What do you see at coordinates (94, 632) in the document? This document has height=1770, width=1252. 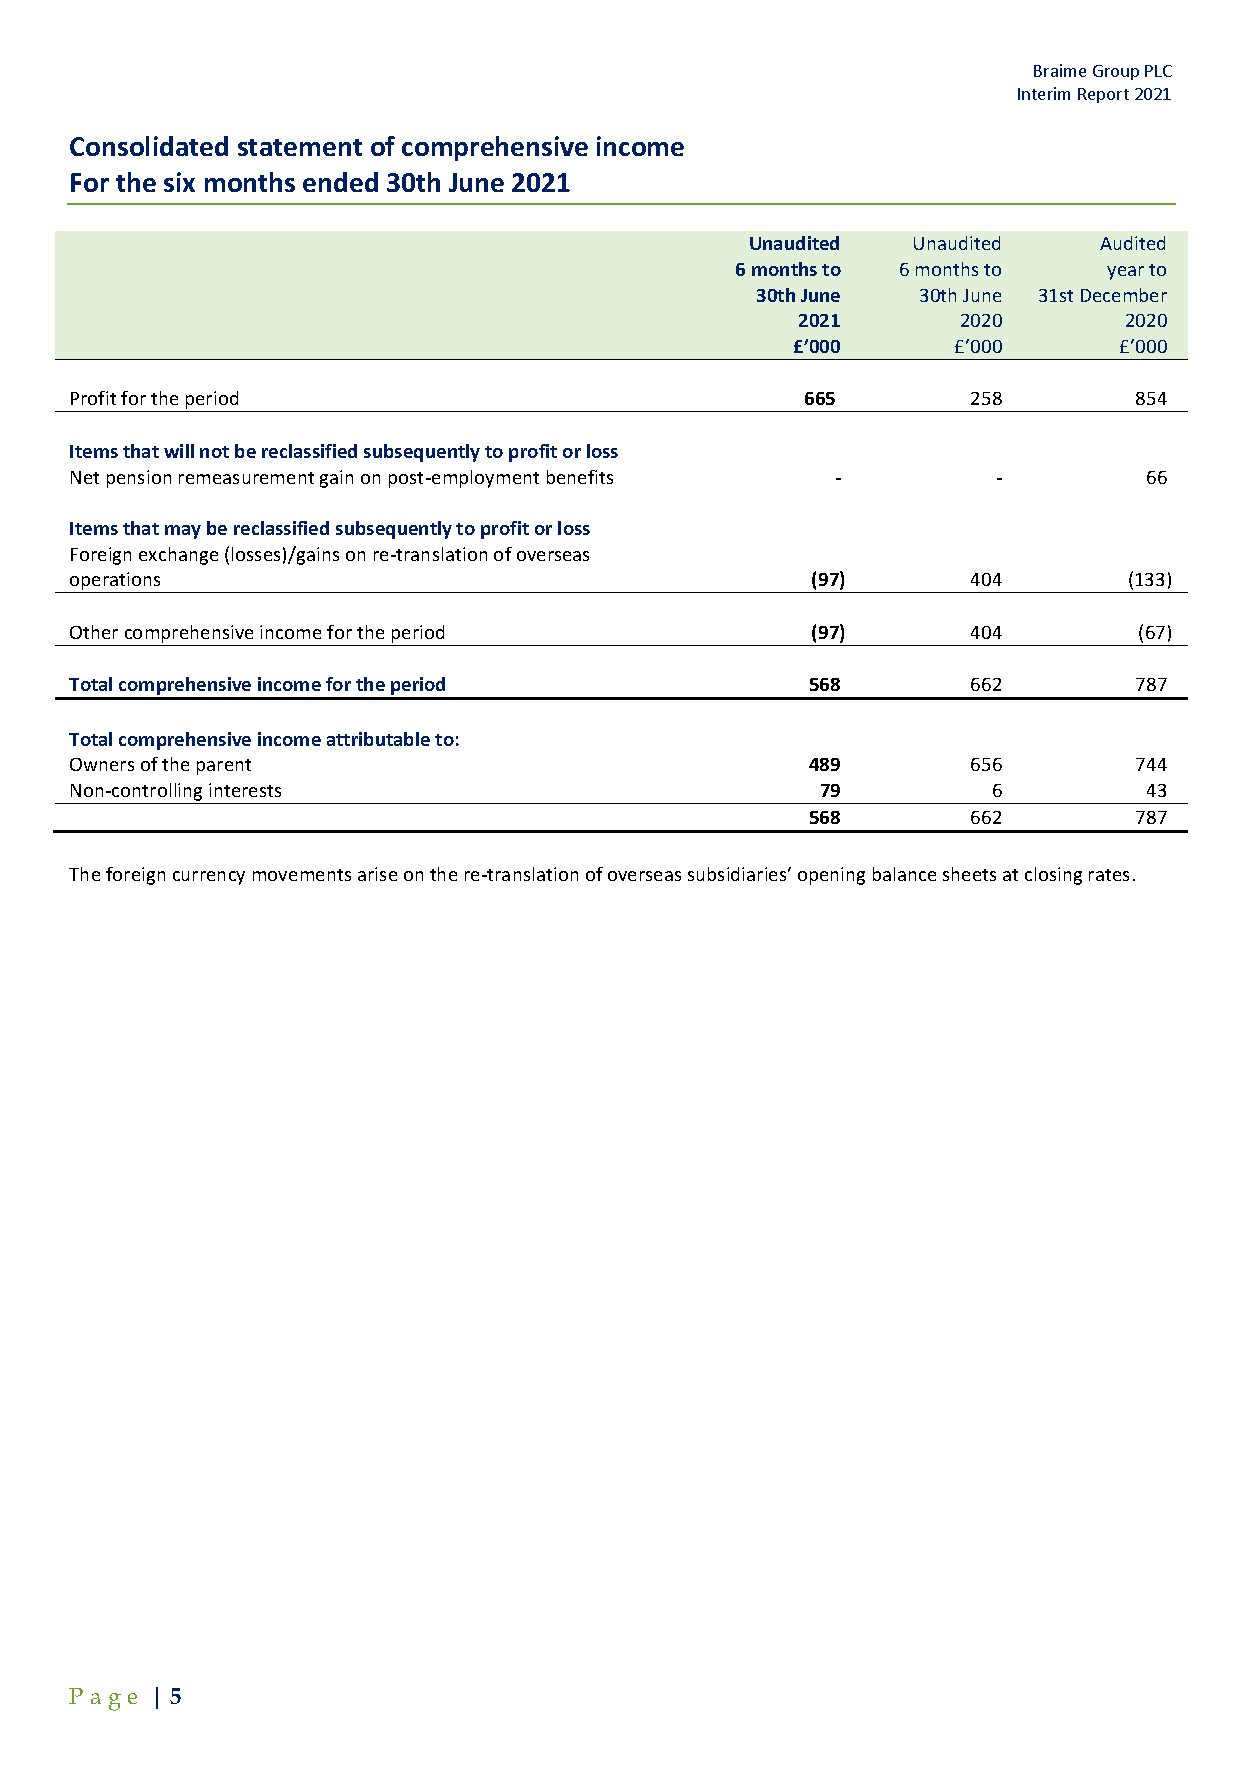 I see `Other` at bounding box center [94, 632].
